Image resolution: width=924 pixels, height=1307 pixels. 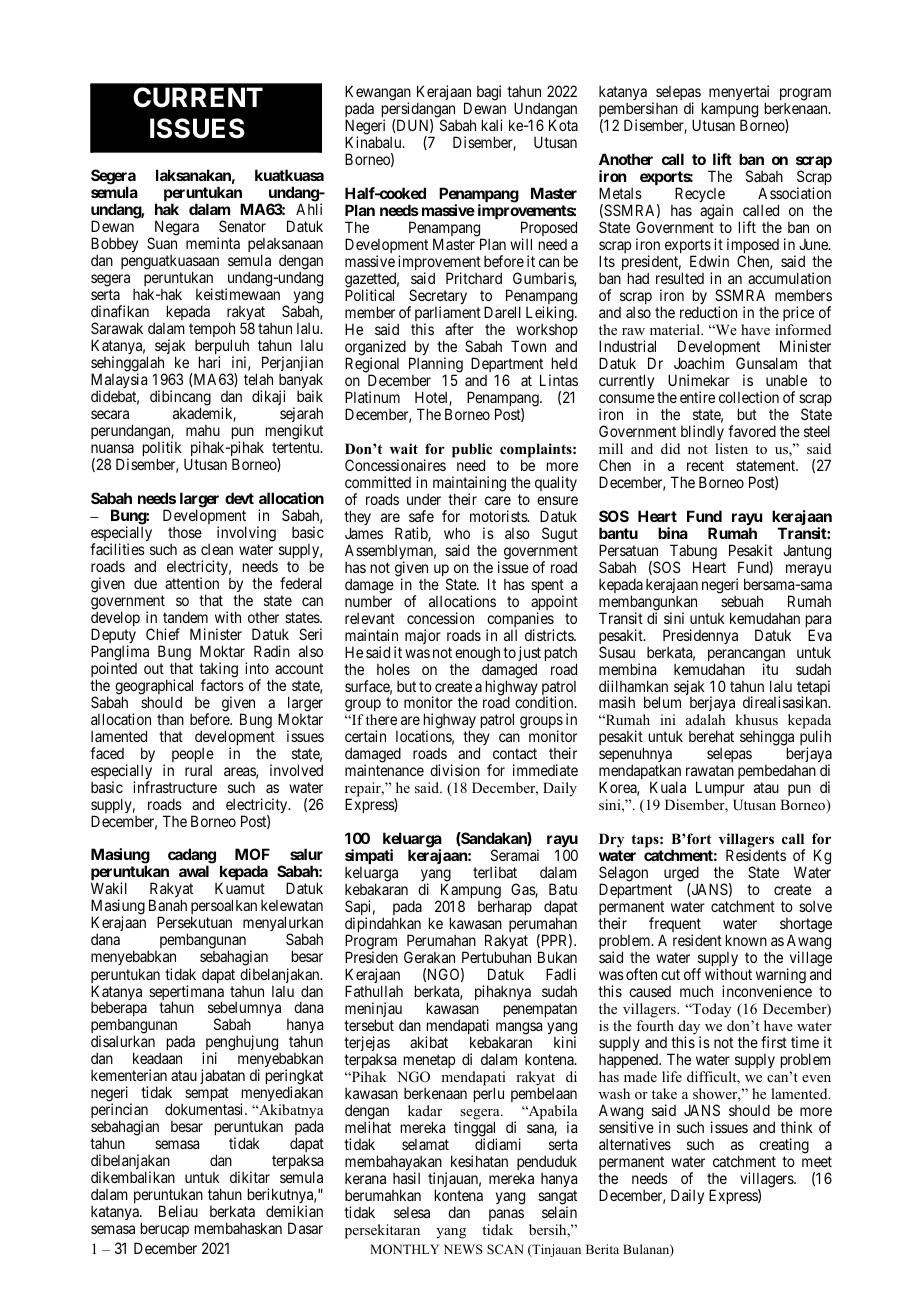 I want to click on NEWS, so click(x=463, y=1249).
